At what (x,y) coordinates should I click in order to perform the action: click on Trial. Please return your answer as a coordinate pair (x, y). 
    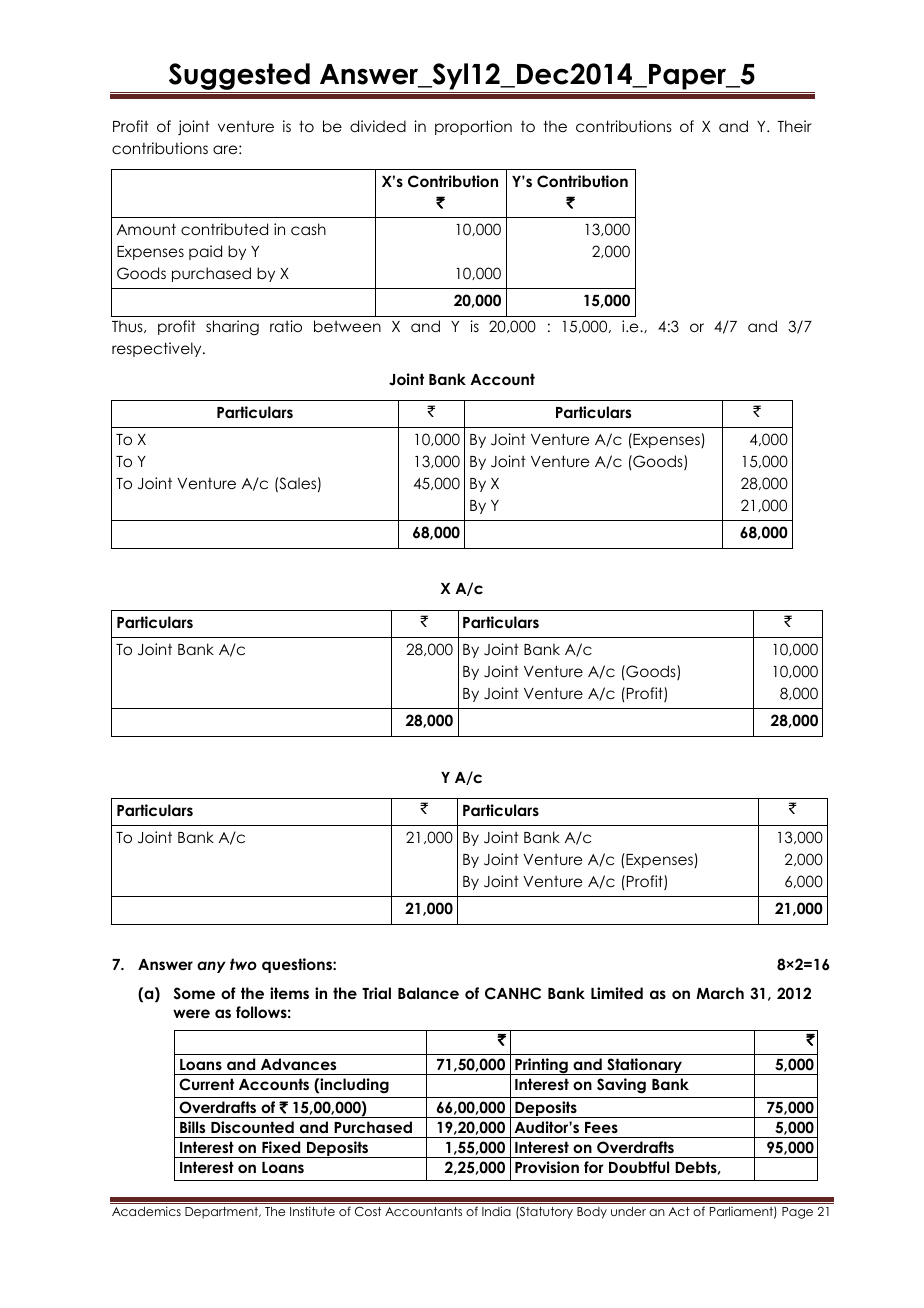
    Looking at the image, I should click on (376, 993).
